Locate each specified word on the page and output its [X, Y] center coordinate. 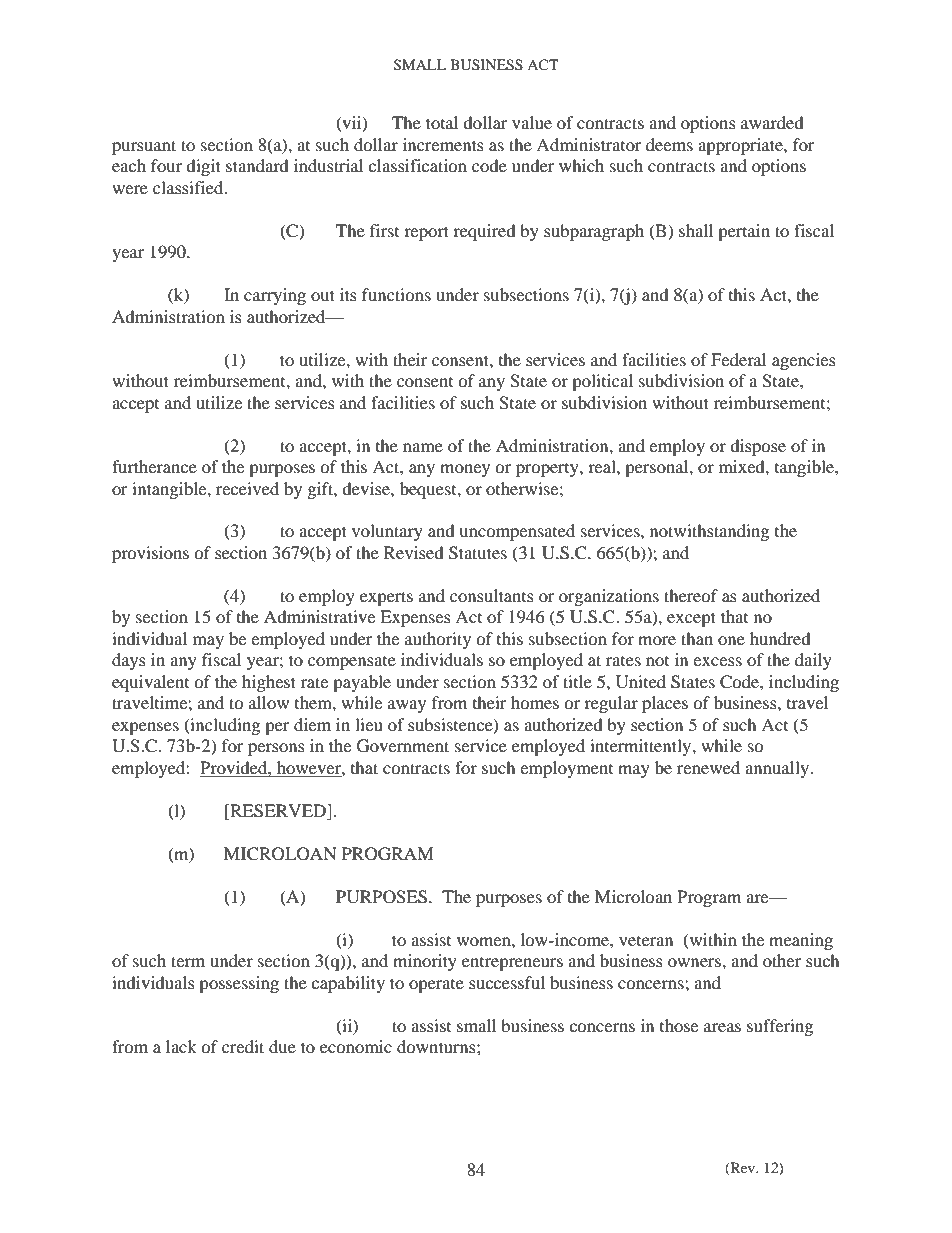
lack [181, 1046]
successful [507, 982]
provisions [150, 554]
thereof [691, 595]
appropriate [741, 146]
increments [443, 144]
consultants [492, 595]
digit [203, 167]
